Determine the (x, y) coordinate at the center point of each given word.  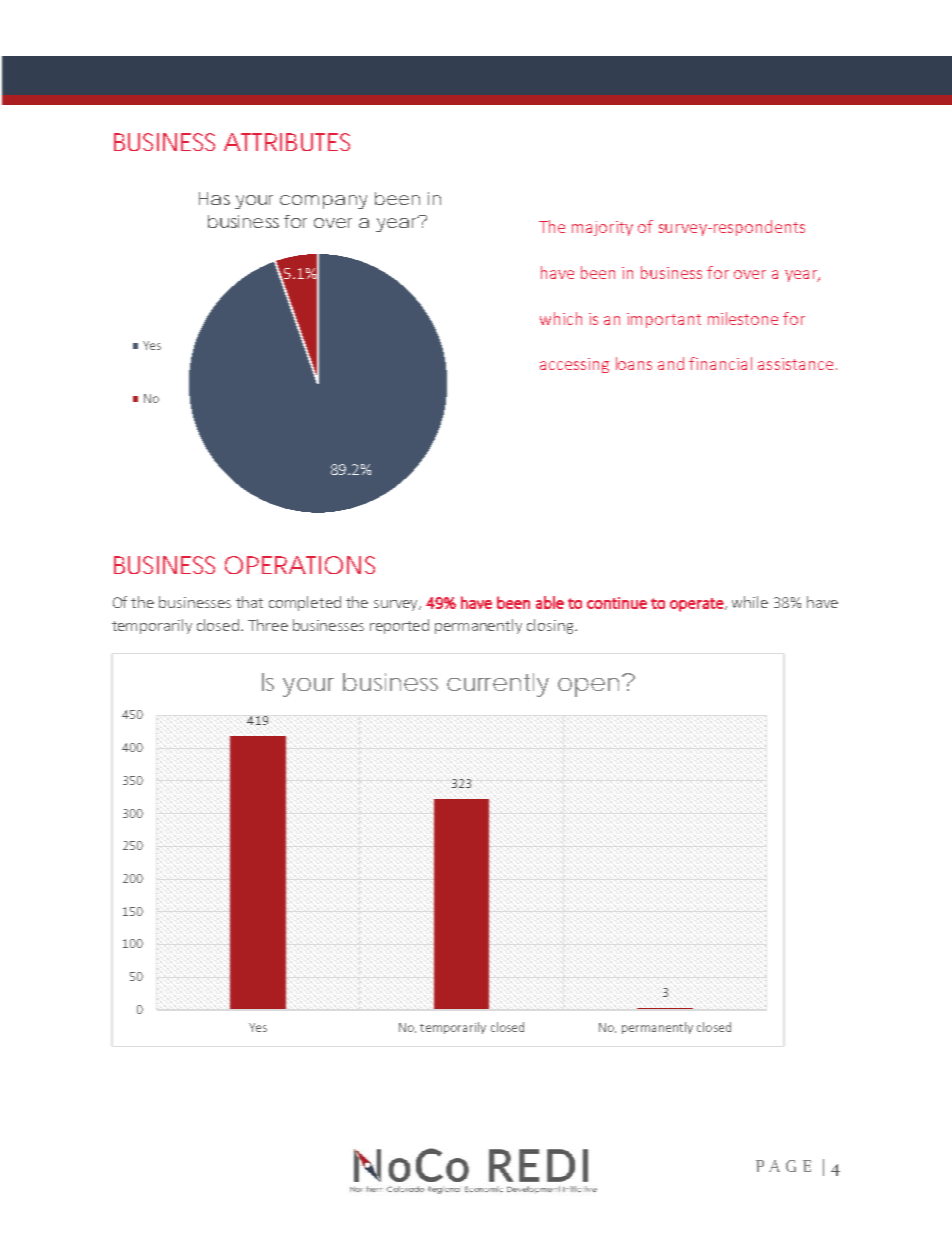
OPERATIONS (300, 565)
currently (498, 685)
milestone (743, 318)
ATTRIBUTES (287, 142)
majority (602, 228)
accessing (574, 365)
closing (551, 626)
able (550, 602)
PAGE (783, 1166)
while (750, 602)
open (588, 687)
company (323, 202)
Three (268, 625)
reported (399, 626)
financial (720, 363)
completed (305, 603)
